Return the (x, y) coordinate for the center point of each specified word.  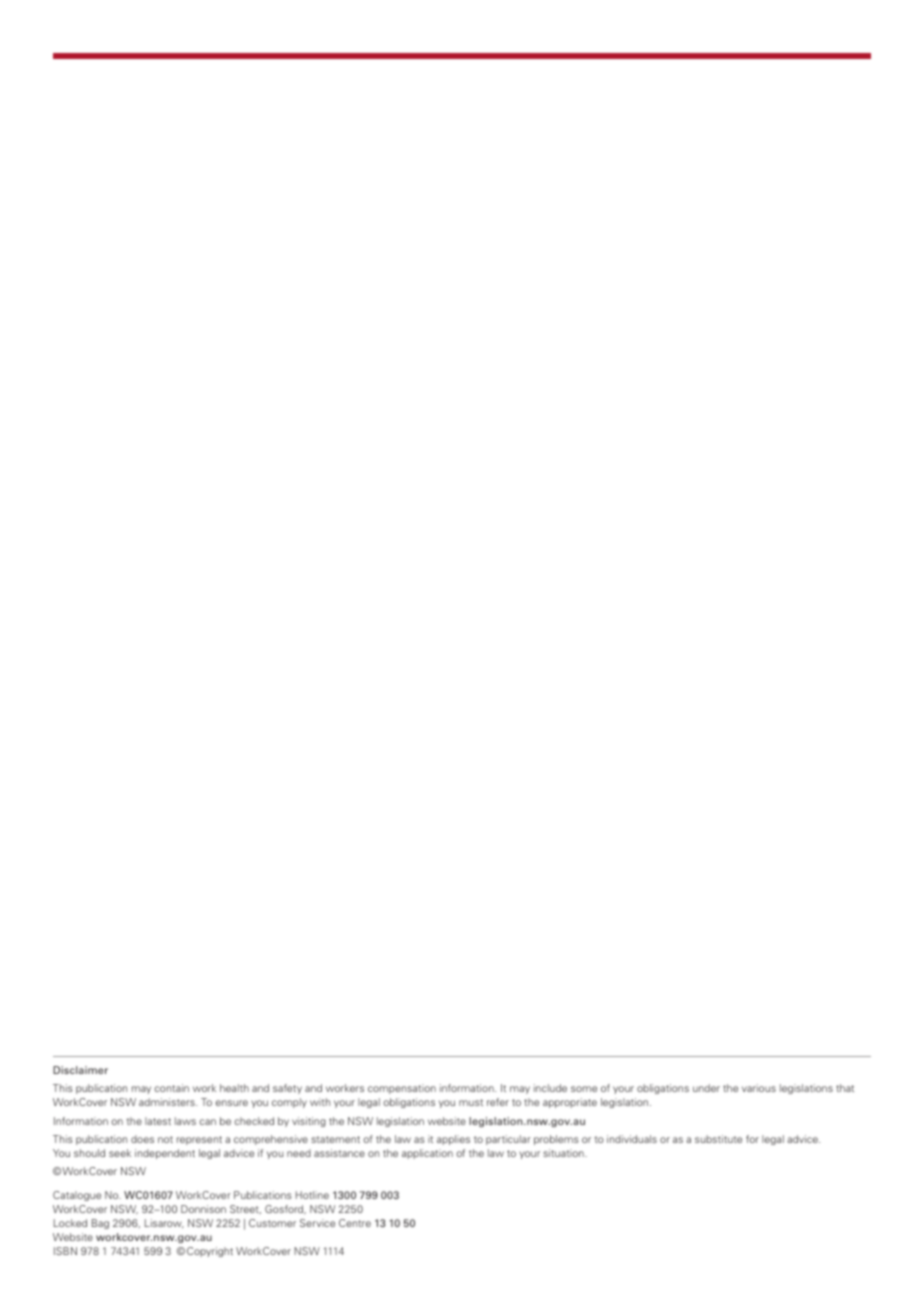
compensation (402, 1089)
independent (165, 1154)
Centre (355, 1223)
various (759, 1088)
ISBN (65, 1251)
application (427, 1154)
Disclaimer (80, 1070)
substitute (718, 1139)
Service (317, 1223)
